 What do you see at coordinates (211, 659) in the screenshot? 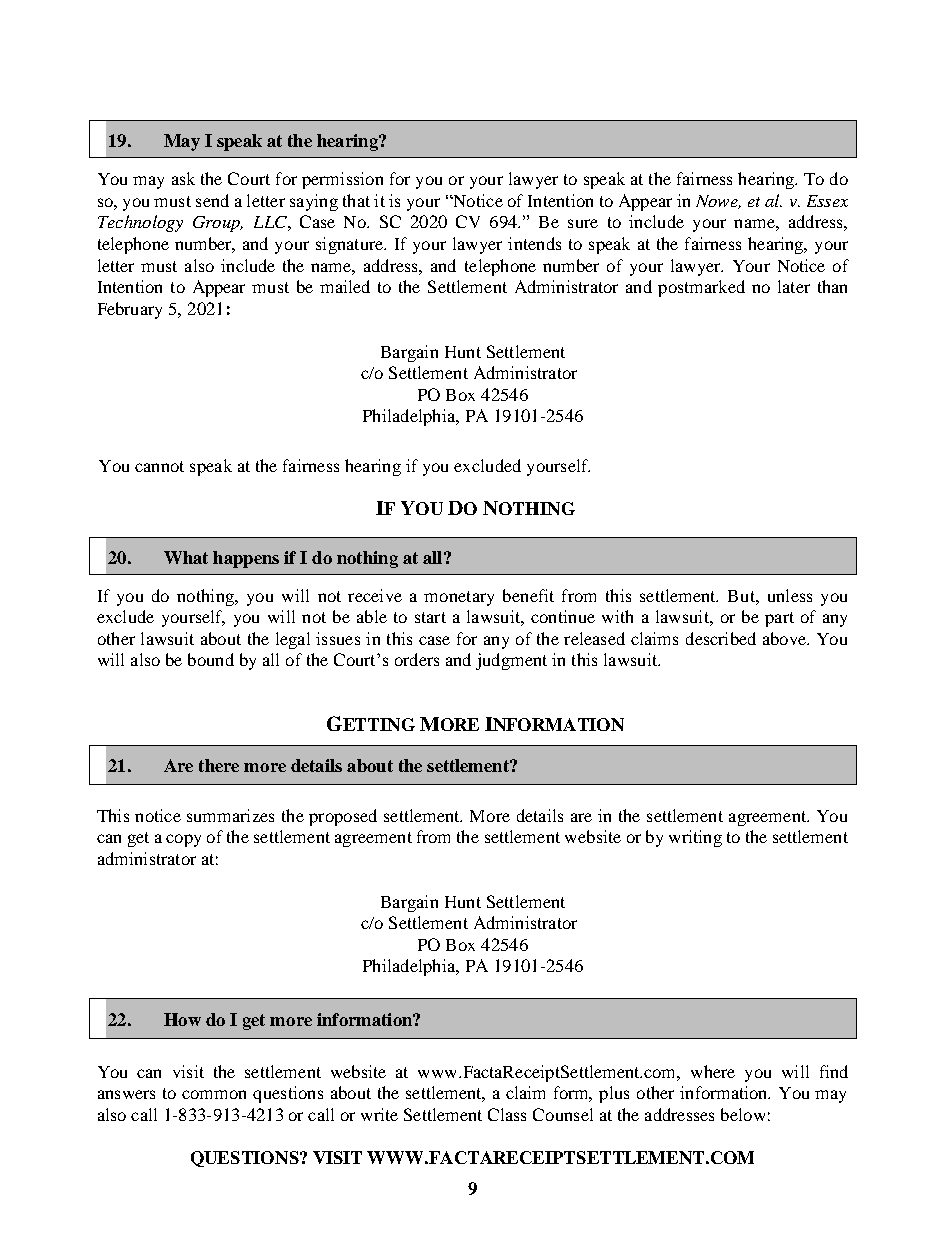
I see `bound` at bounding box center [211, 659].
